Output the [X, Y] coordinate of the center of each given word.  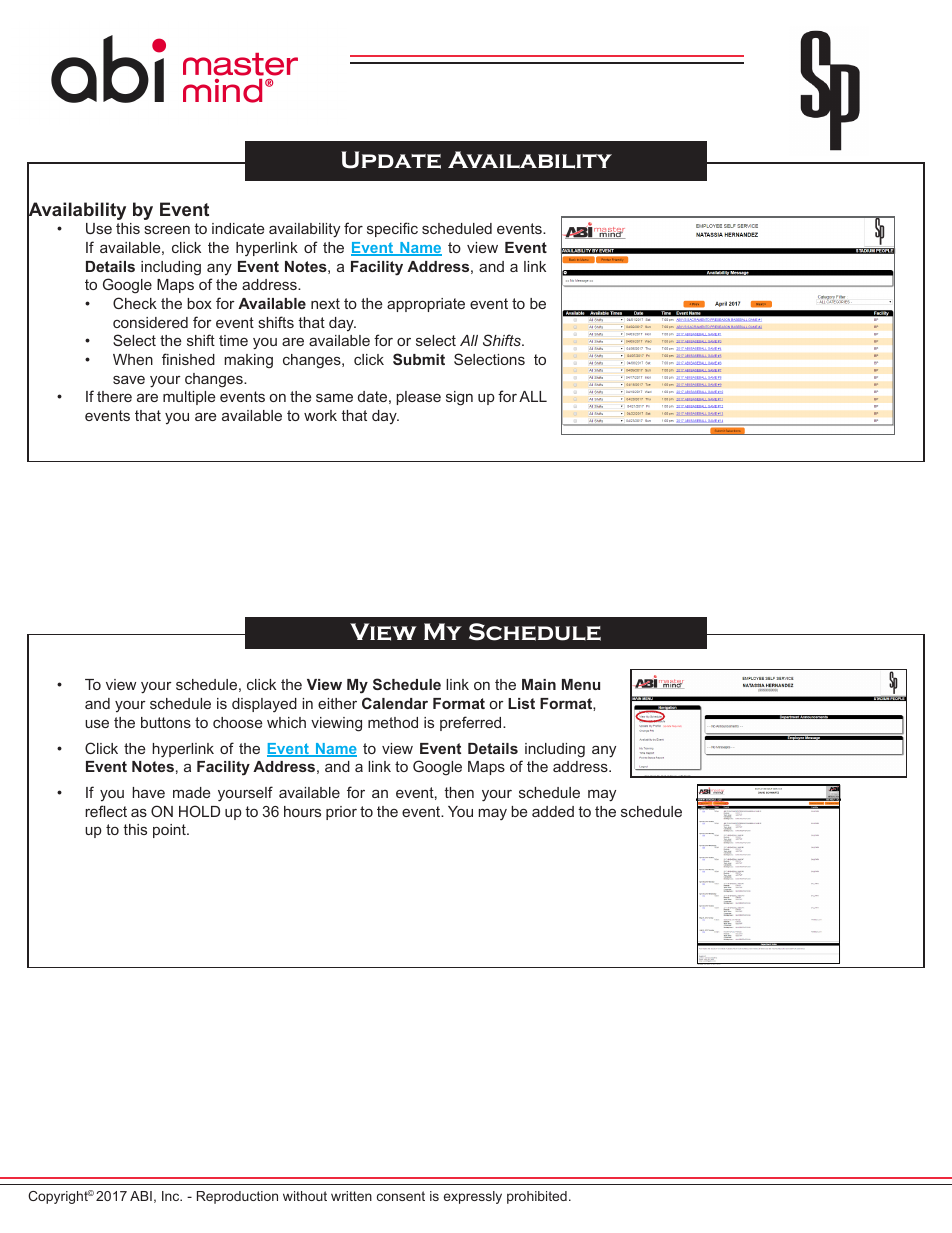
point [170, 831]
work [320, 415]
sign [459, 398]
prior [341, 813]
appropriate [426, 305]
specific [392, 229]
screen [167, 230]
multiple [189, 398]
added [553, 811]
